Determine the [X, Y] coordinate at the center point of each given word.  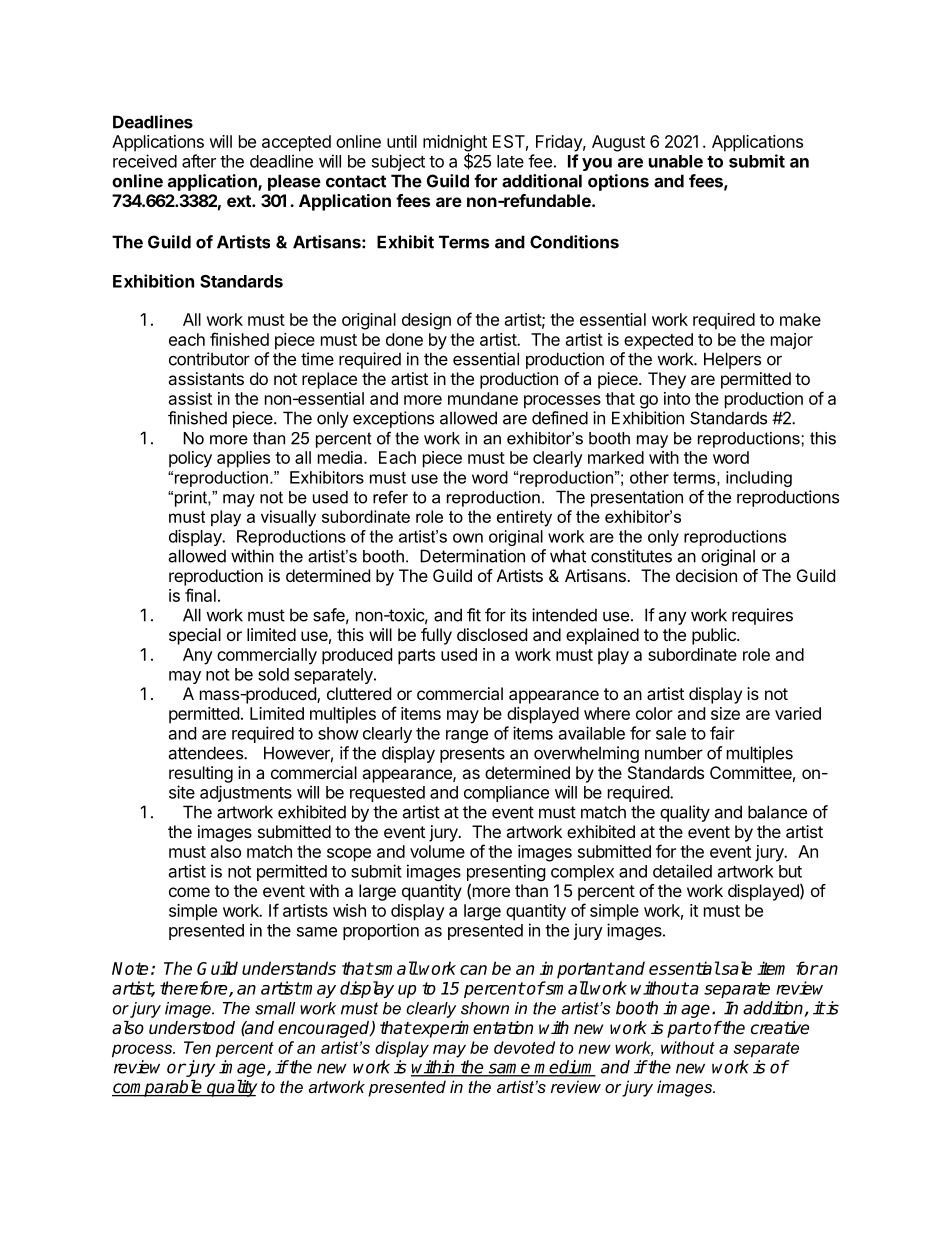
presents [472, 755]
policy [190, 459]
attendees [206, 753]
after [199, 161]
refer [390, 497]
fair [722, 733]
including [759, 479]
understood [192, 1028]
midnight [455, 144]
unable [676, 161]
